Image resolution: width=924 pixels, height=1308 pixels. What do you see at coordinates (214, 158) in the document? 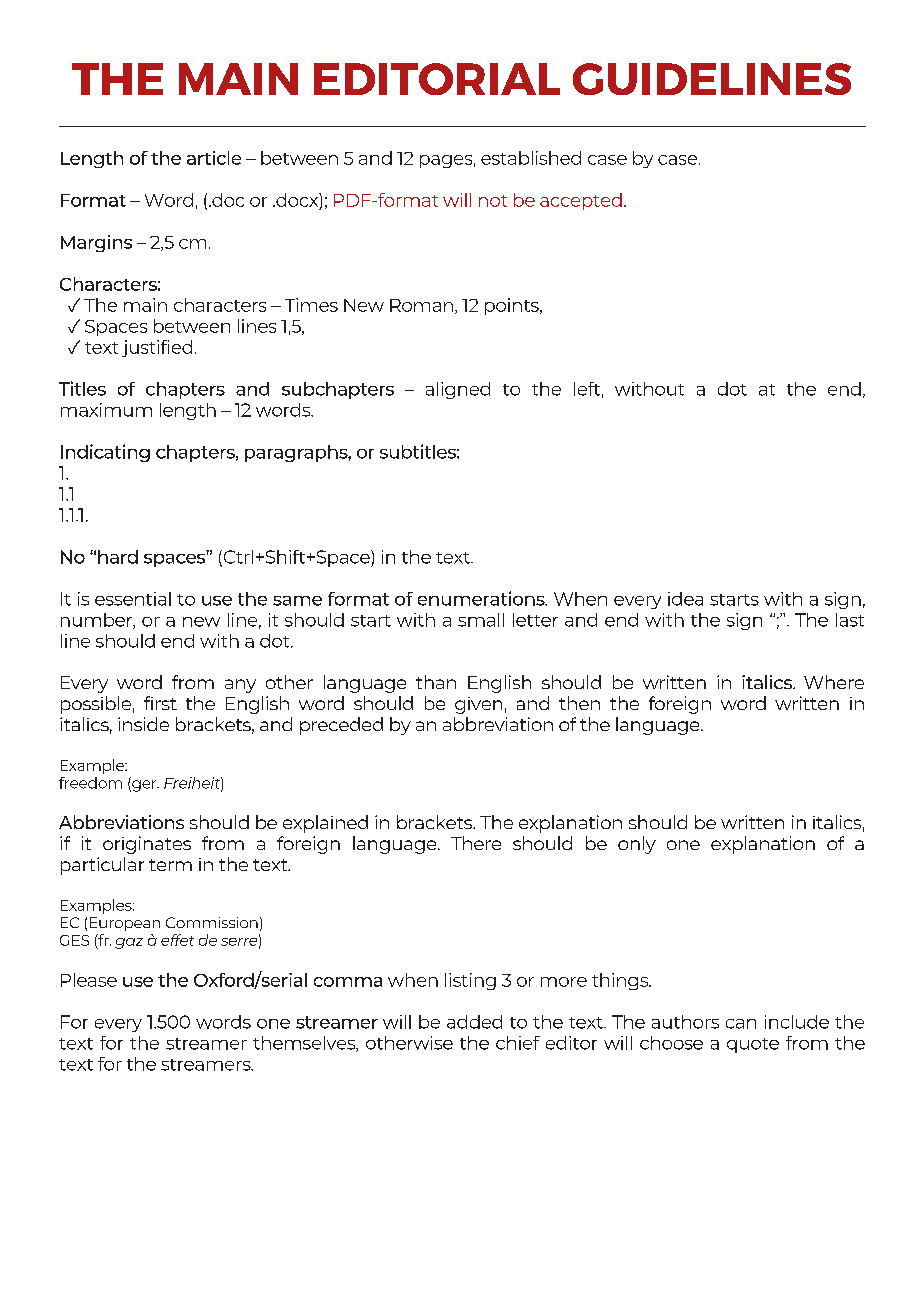
I see `article` at bounding box center [214, 158].
